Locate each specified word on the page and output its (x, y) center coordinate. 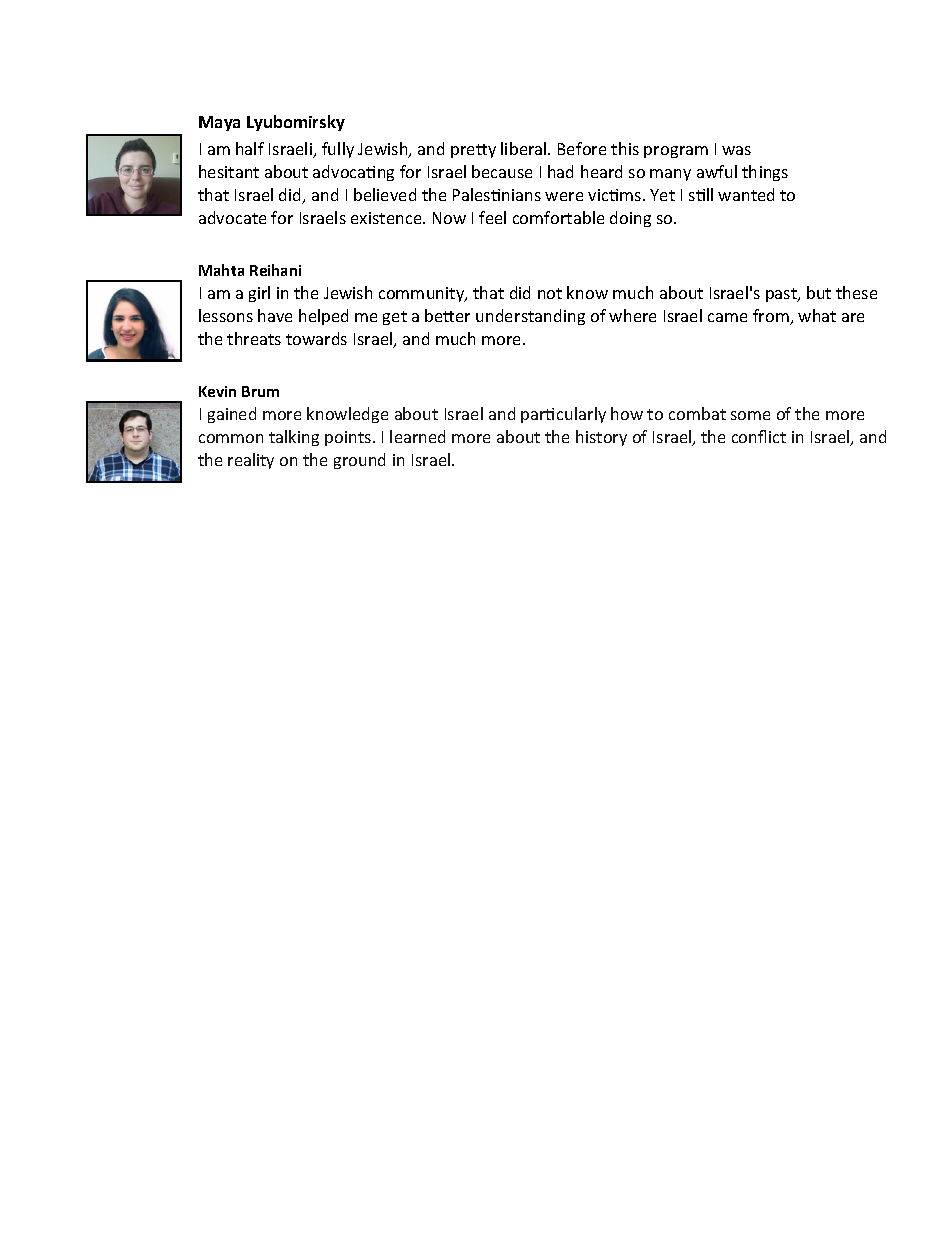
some (750, 415)
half (250, 148)
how (627, 413)
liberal (525, 148)
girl (259, 294)
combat (697, 413)
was (736, 150)
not (550, 293)
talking (294, 438)
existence (387, 218)
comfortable (558, 217)
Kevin (217, 391)
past (782, 295)
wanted (746, 194)
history (601, 438)
